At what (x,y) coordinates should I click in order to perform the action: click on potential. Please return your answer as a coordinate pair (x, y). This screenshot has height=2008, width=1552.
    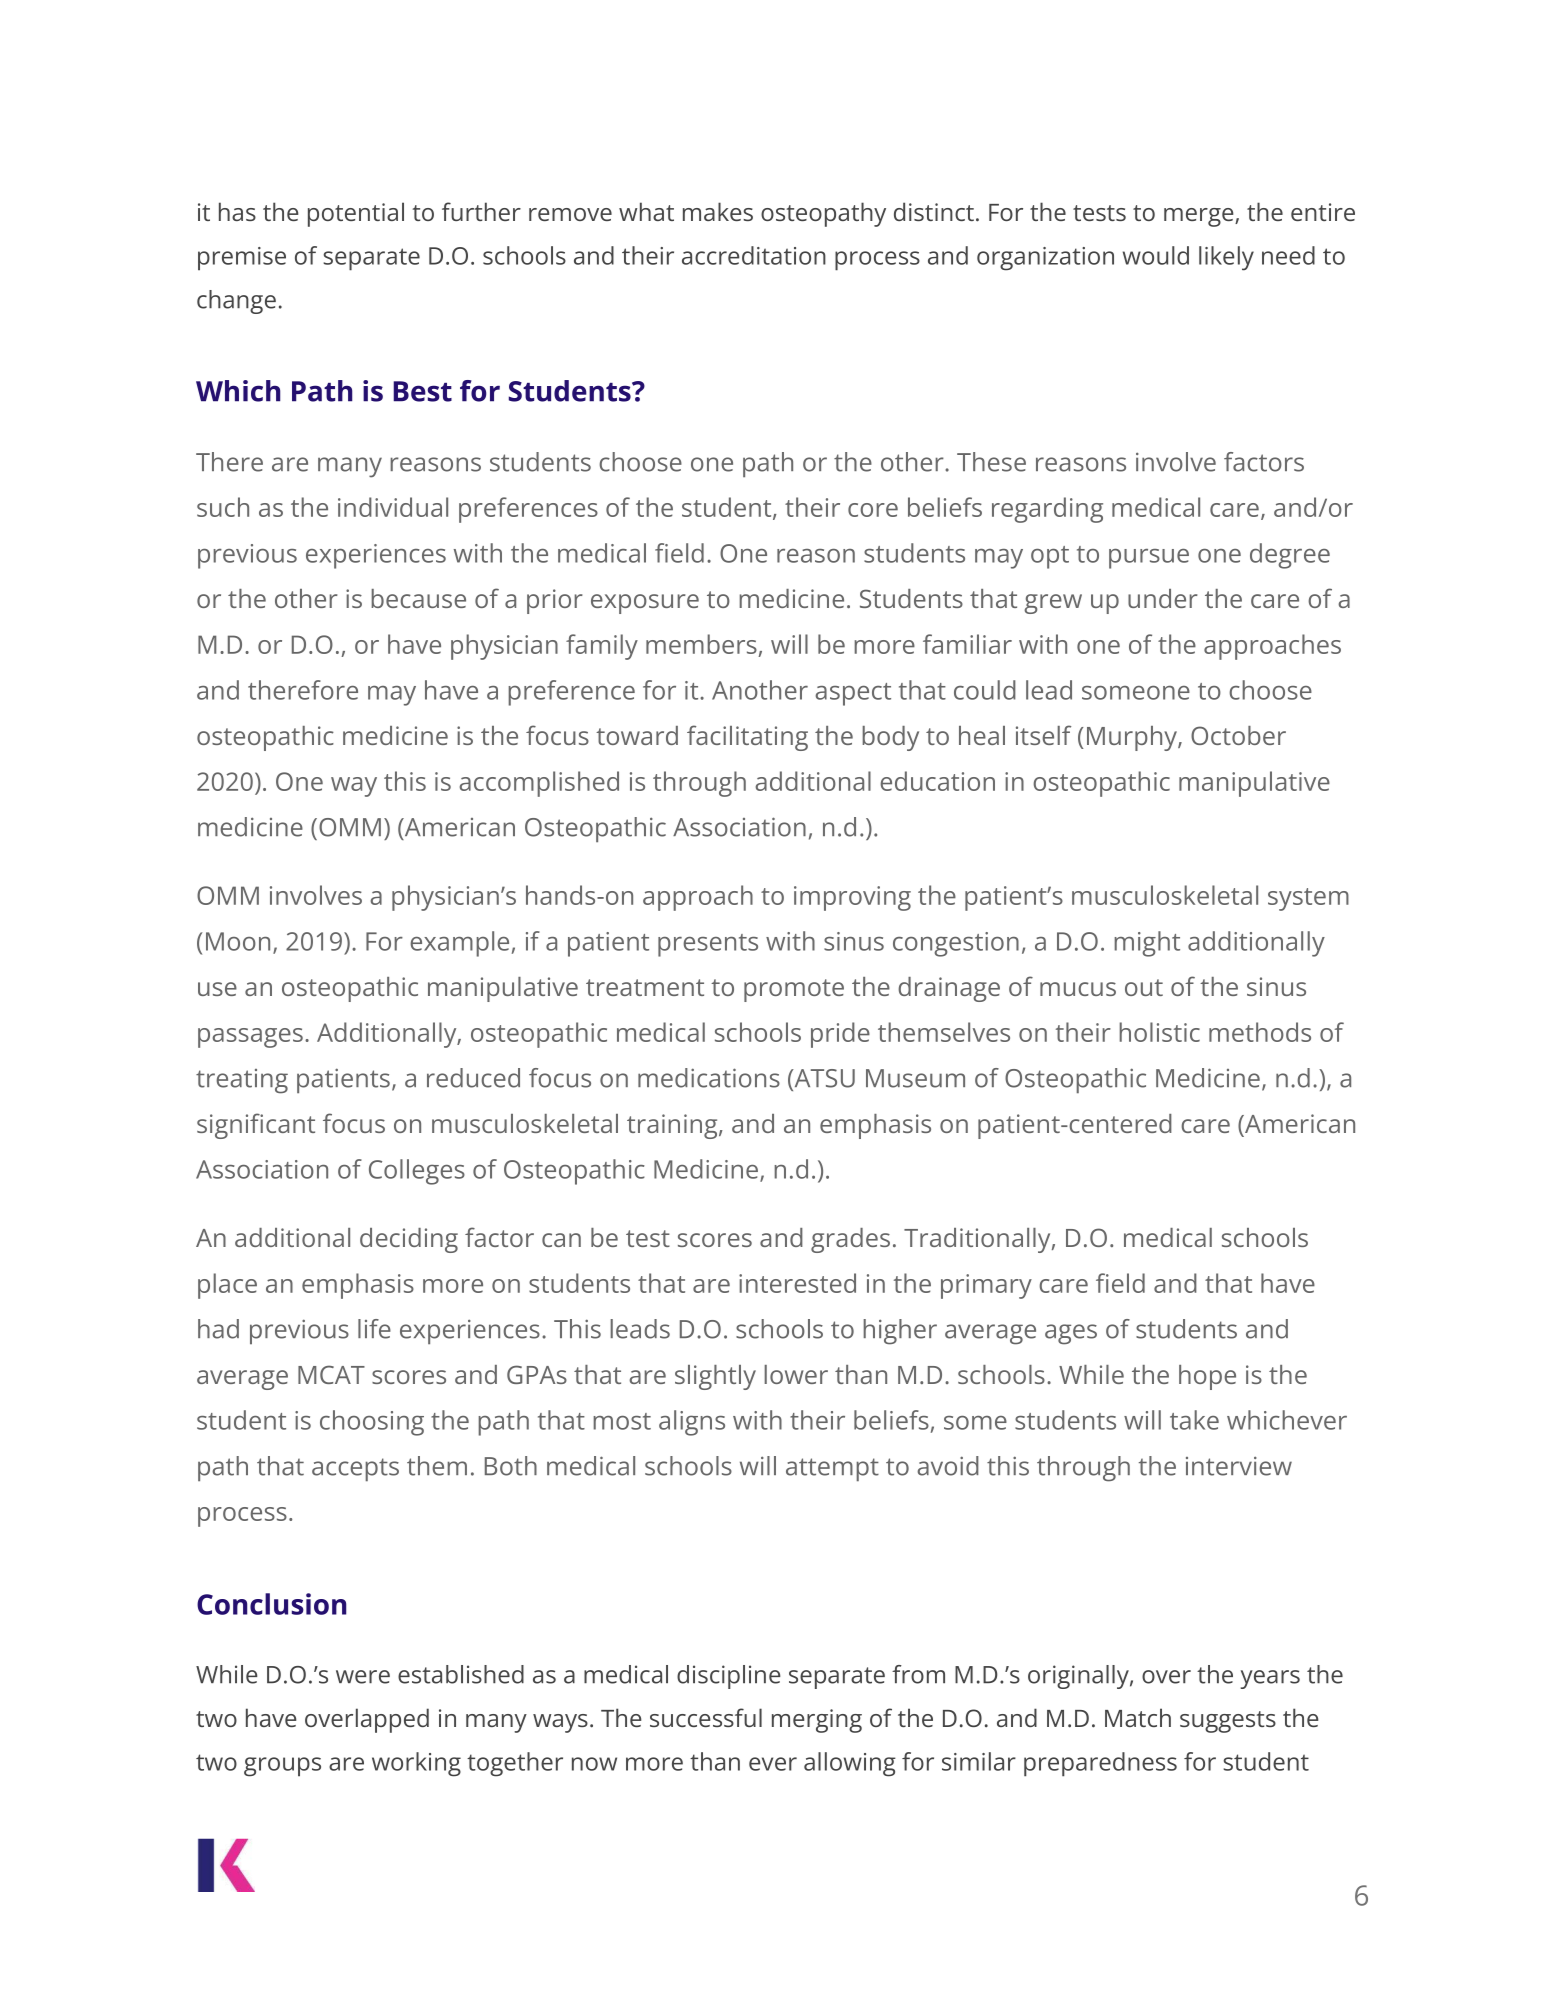
    Looking at the image, I should click on (356, 214).
